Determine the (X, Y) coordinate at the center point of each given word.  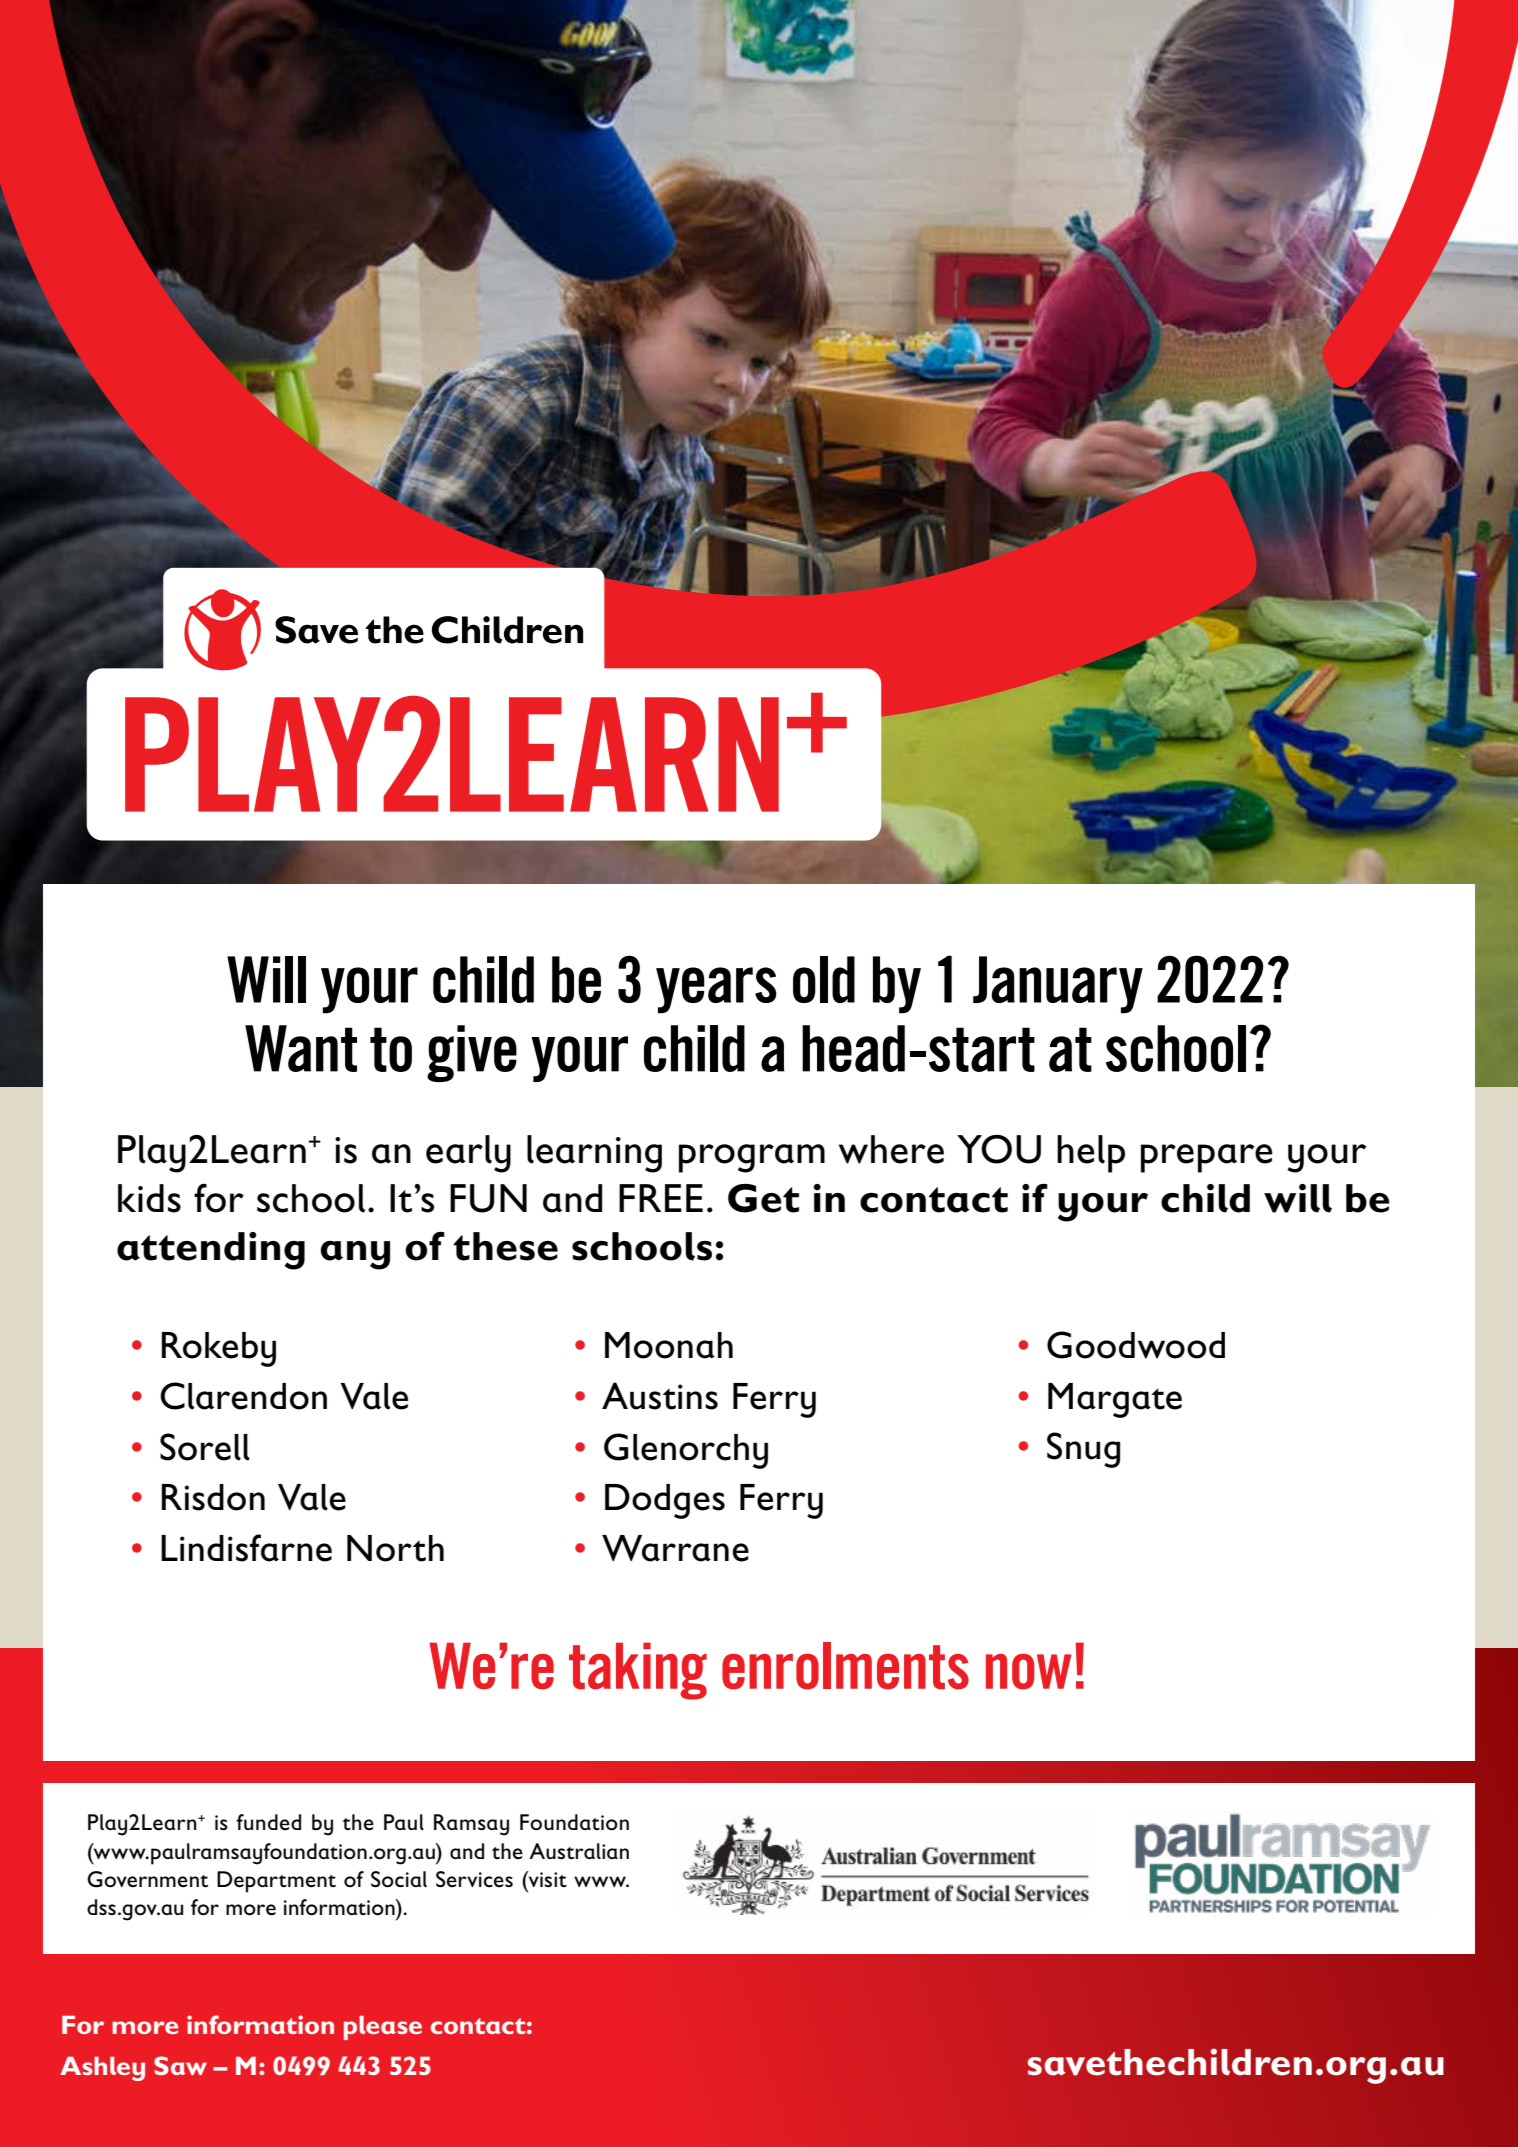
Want (301, 1048)
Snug (1083, 1450)
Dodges (665, 1501)
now (1028, 1672)
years (716, 990)
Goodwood (1136, 1345)
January (1058, 985)
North (395, 1548)
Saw (180, 2065)
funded (268, 1822)
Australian (579, 1851)
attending (211, 1251)
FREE (661, 1198)
